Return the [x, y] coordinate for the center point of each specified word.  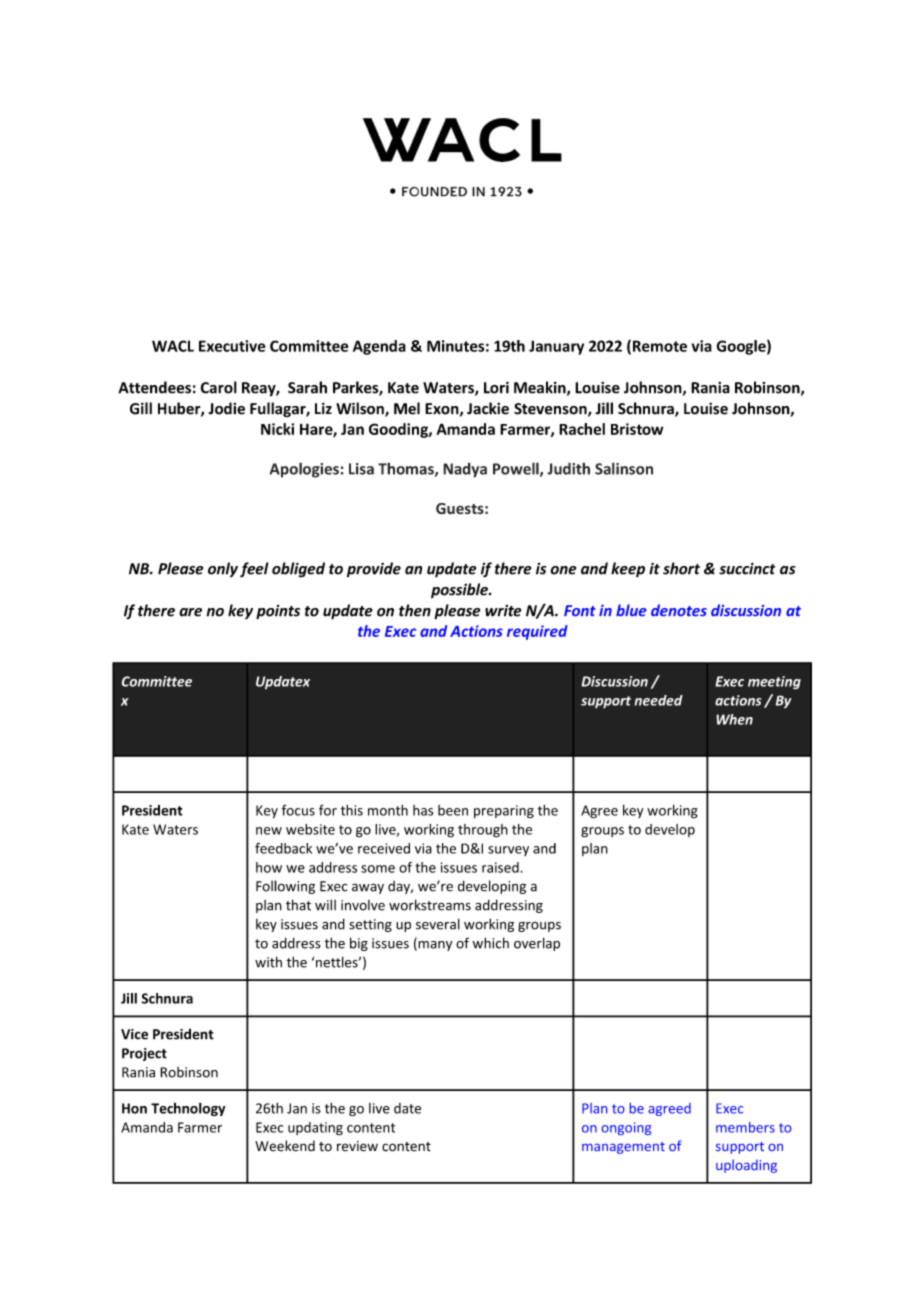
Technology [188, 1109]
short [681, 568]
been [453, 810]
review [357, 1146]
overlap [537, 944]
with [268, 962]
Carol [219, 387]
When [734, 719]
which [491, 943]
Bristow [637, 429]
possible [460, 590]
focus [298, 810]
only [223, 570]
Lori [496, 387]
